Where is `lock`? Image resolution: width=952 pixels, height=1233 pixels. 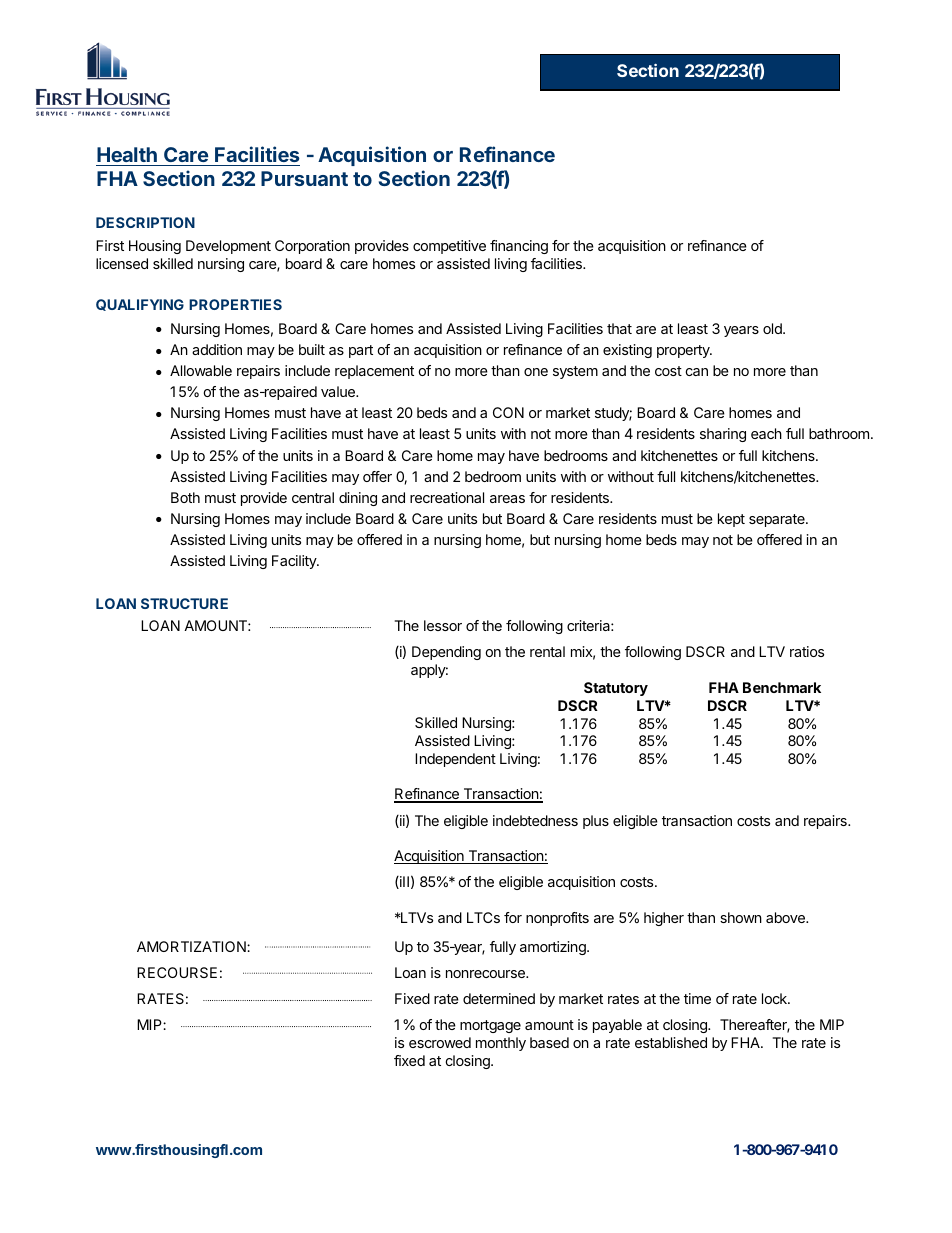
lock is located at coordinates (775, 998).
